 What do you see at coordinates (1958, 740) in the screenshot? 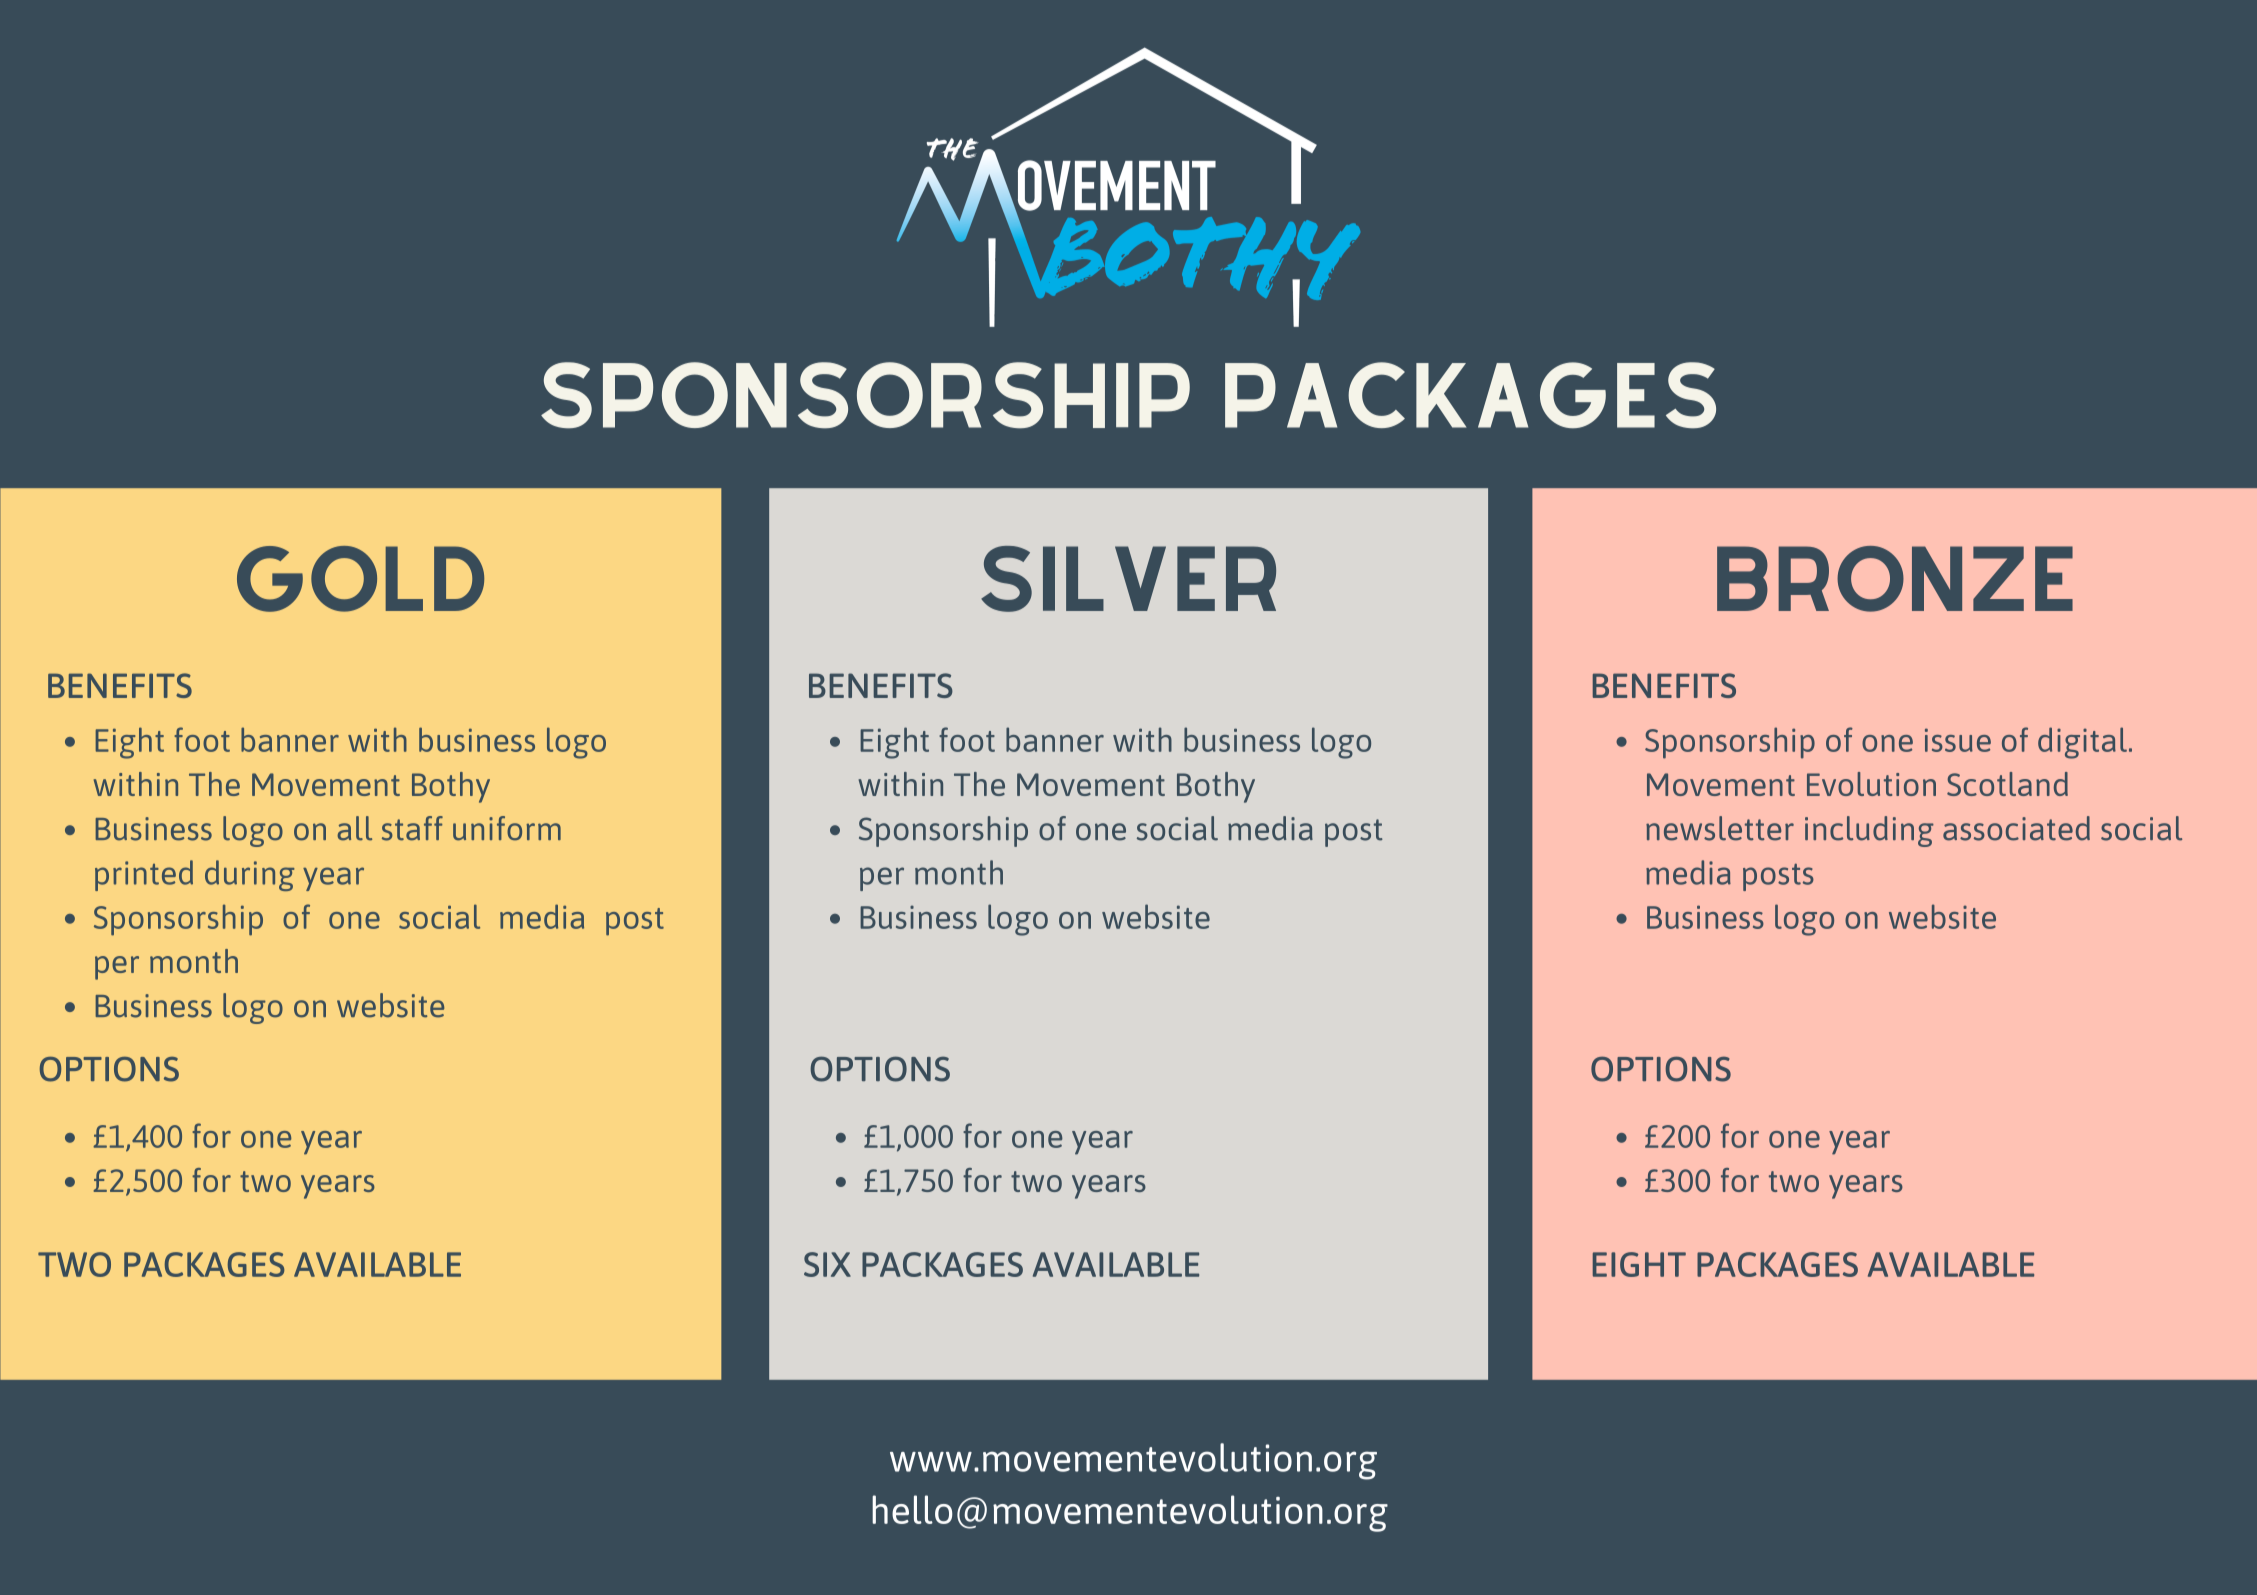
I see `issue` at bounding box center [1958, 740].
